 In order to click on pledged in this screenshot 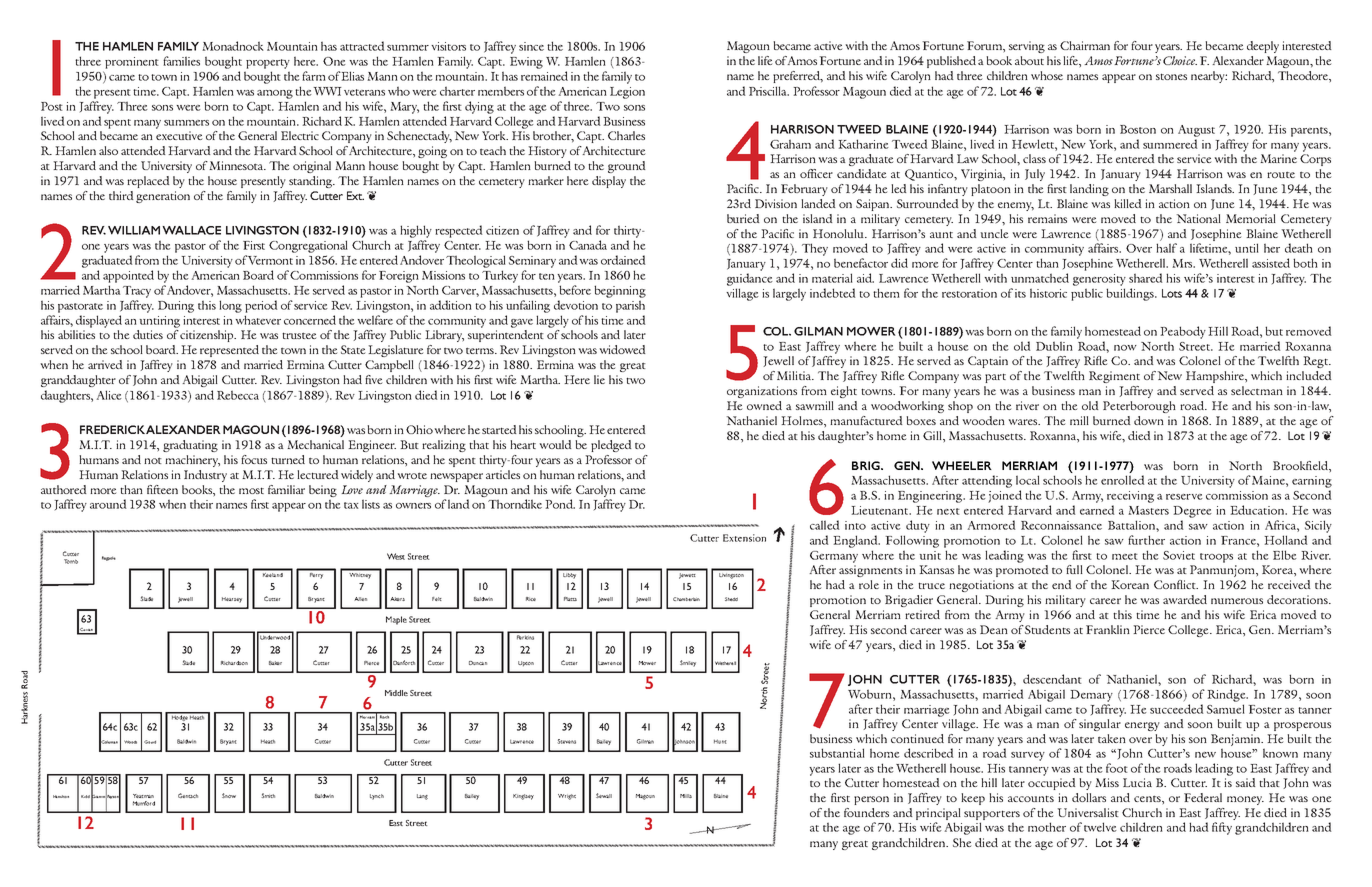, I will do `click(611, 446)`.
